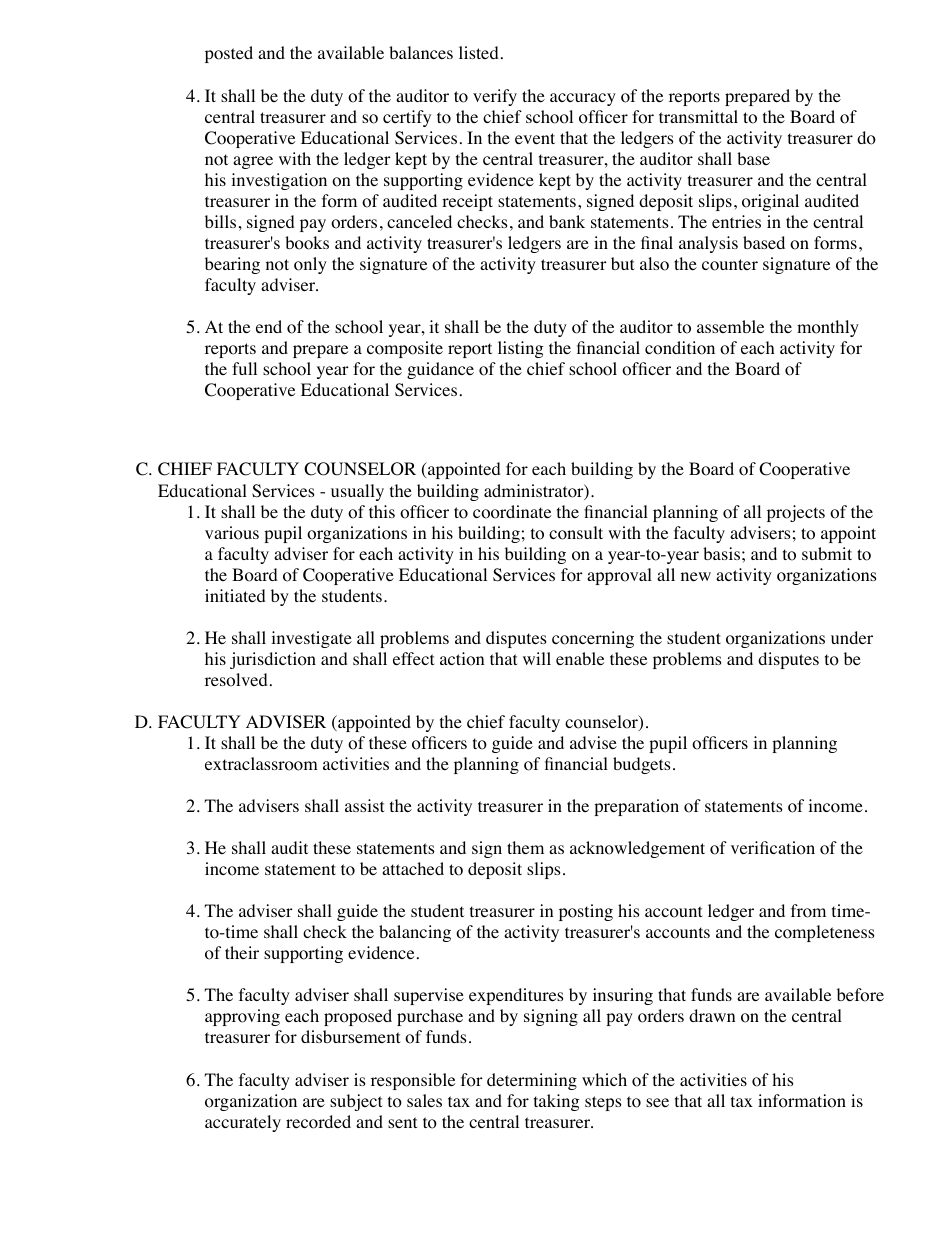  I want to click on posted, so click(229, 54).
